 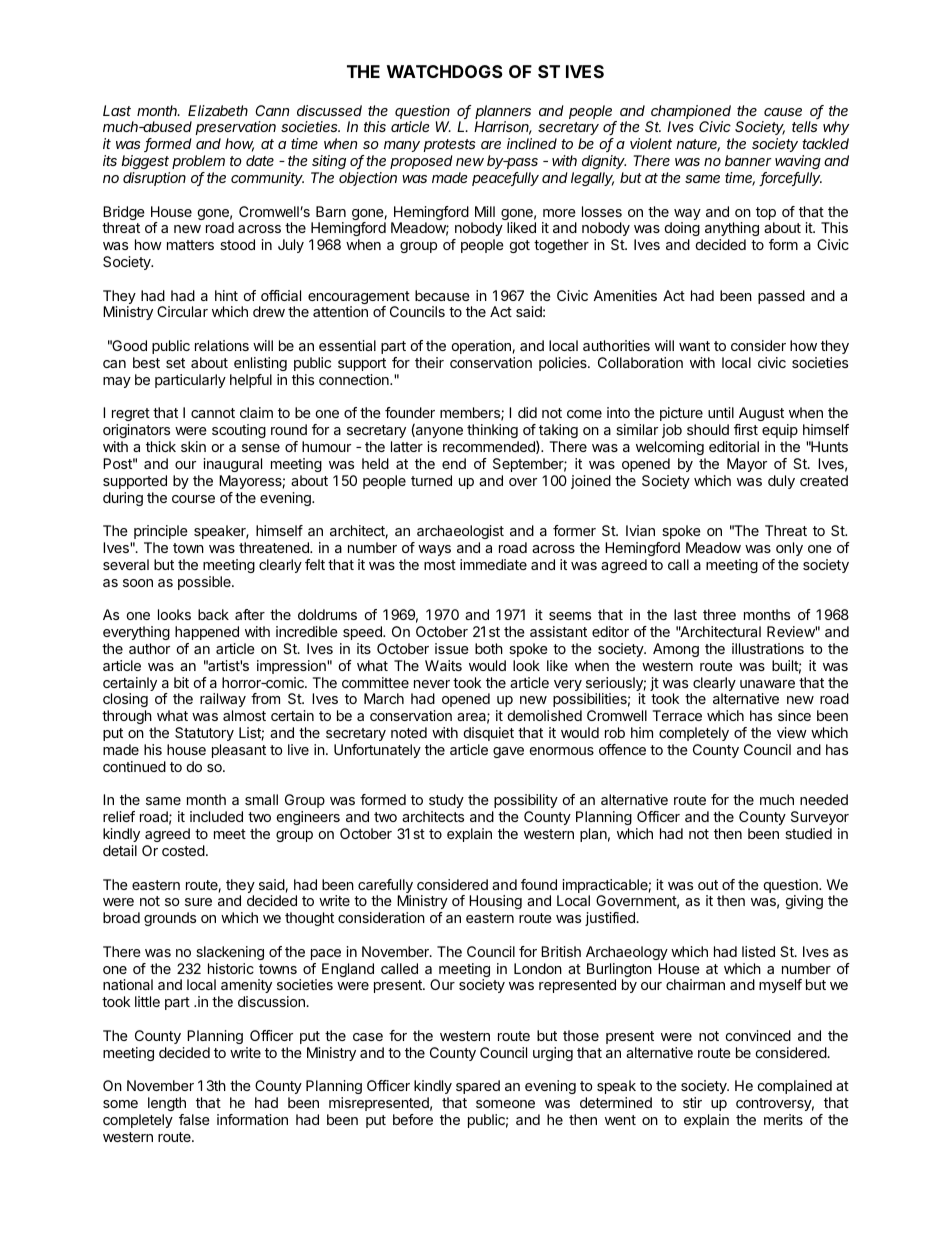 I want to click on immediate, so click(x=493, y=564).
